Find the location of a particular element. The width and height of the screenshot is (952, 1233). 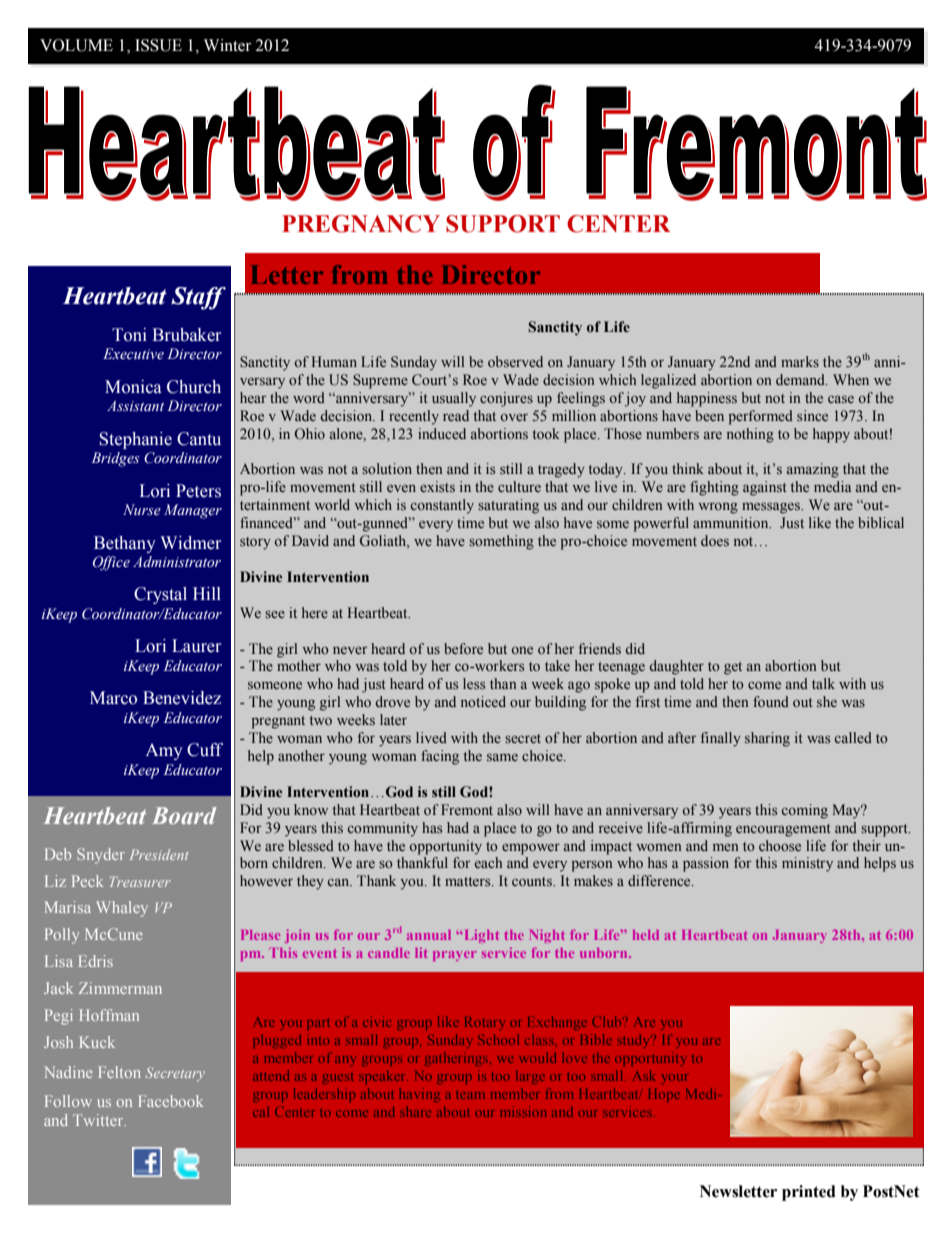

Twitter is located at coordinates (99, 1120).
